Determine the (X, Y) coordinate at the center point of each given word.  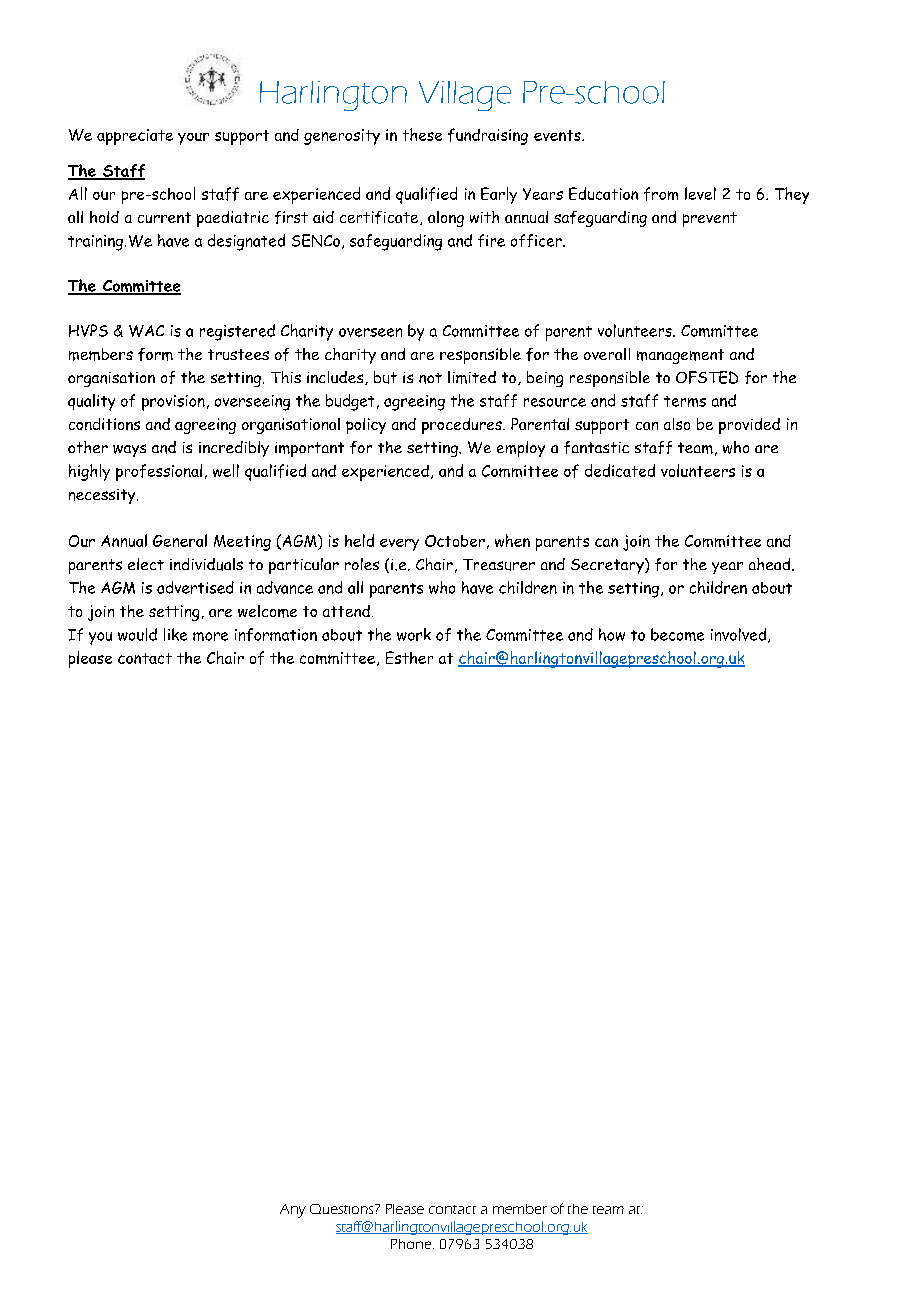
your (193, 139)
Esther (409, 657)
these (422, 134)
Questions (343, 1209)
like (175, 634)
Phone (412, 1244)
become (677, 634)
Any (293, 1211)
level (700, 193)
